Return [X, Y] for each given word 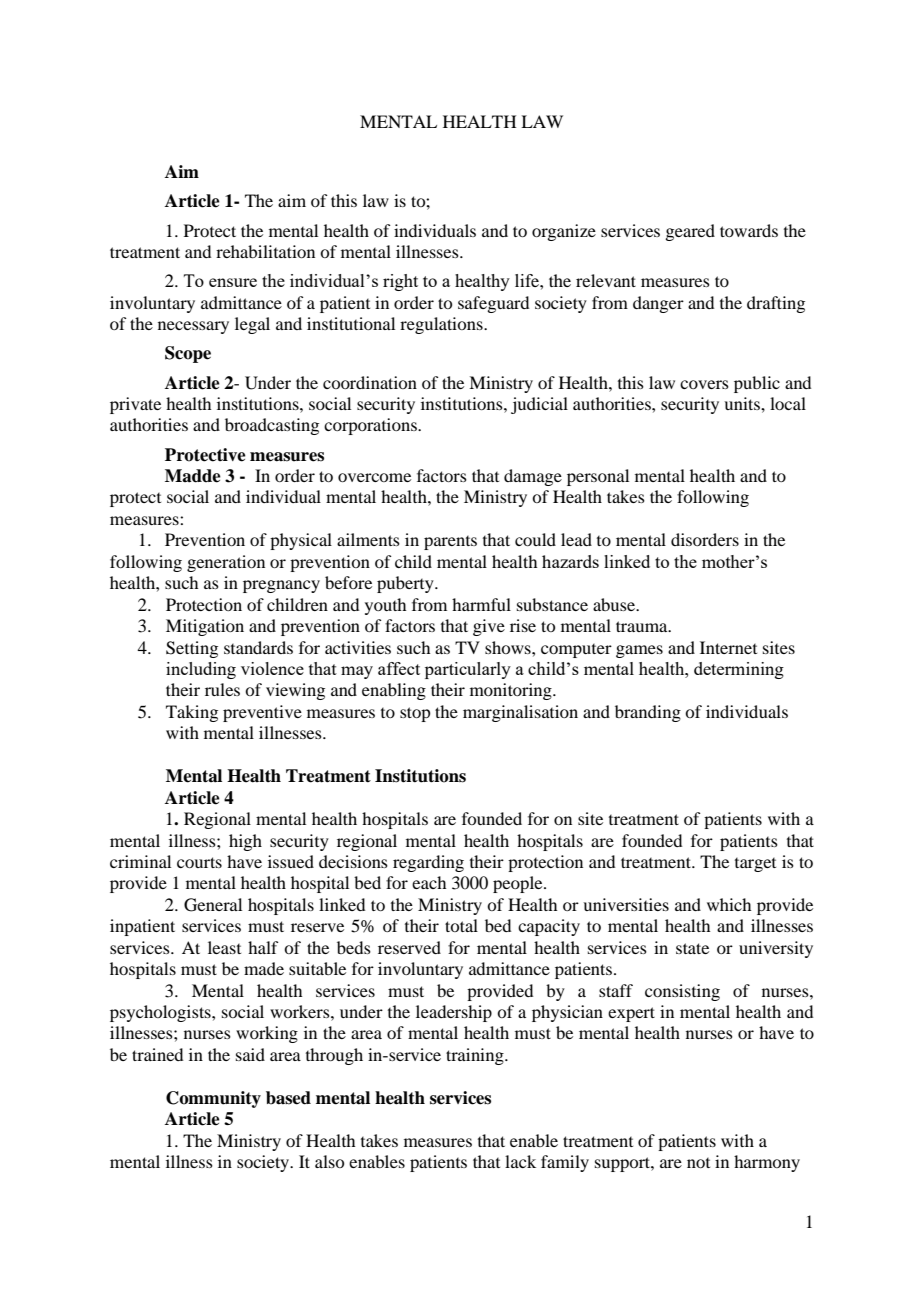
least [224, 947]
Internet [728, 647]
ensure [233, 282]
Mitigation [205, 627]
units [743, 403]
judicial [539, 405]
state [692, 948]
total [461, 925]
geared [690, 232]
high [245, 842]
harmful [481, 604]
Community [213, 1099]
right [400, 282]
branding [648, 713]
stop [415, 714]
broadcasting [272, 426]
